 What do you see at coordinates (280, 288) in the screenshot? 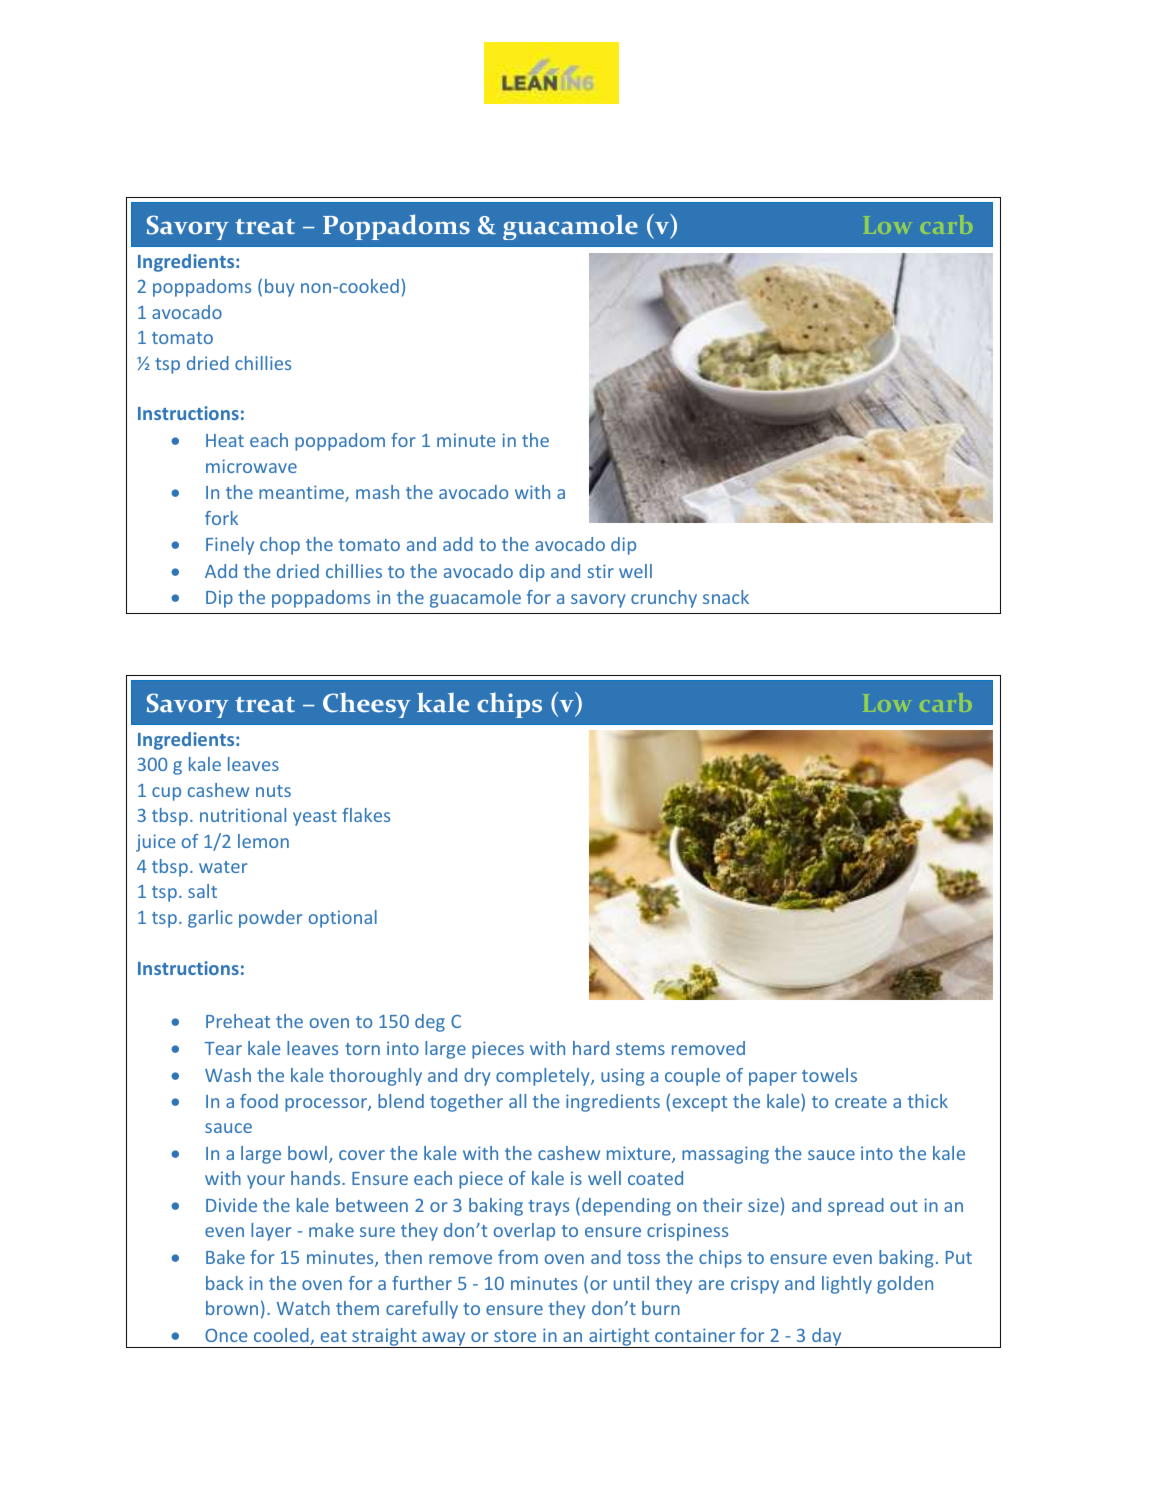
I see `buy` at bounding box center [280, 288].
